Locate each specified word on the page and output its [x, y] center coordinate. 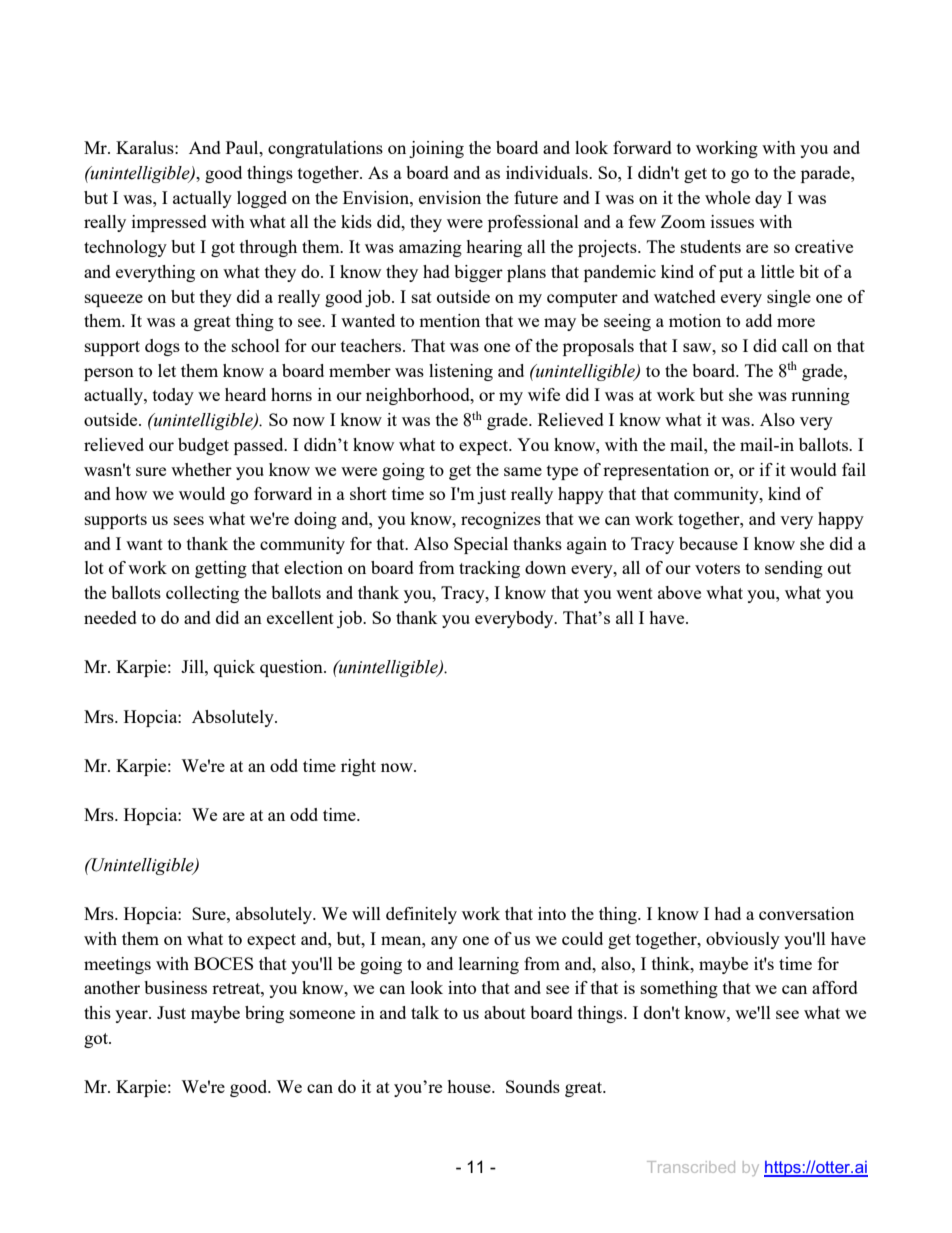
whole [727, 197]
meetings [117, 965]
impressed [169, 223]
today [173, 396]
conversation [806, 913]
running [820, 396]
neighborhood [419, 396]
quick [234, 668]
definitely [421, 915]
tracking [489, 569]
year [132, 1016]
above [679, 592]
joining [436, 149]
